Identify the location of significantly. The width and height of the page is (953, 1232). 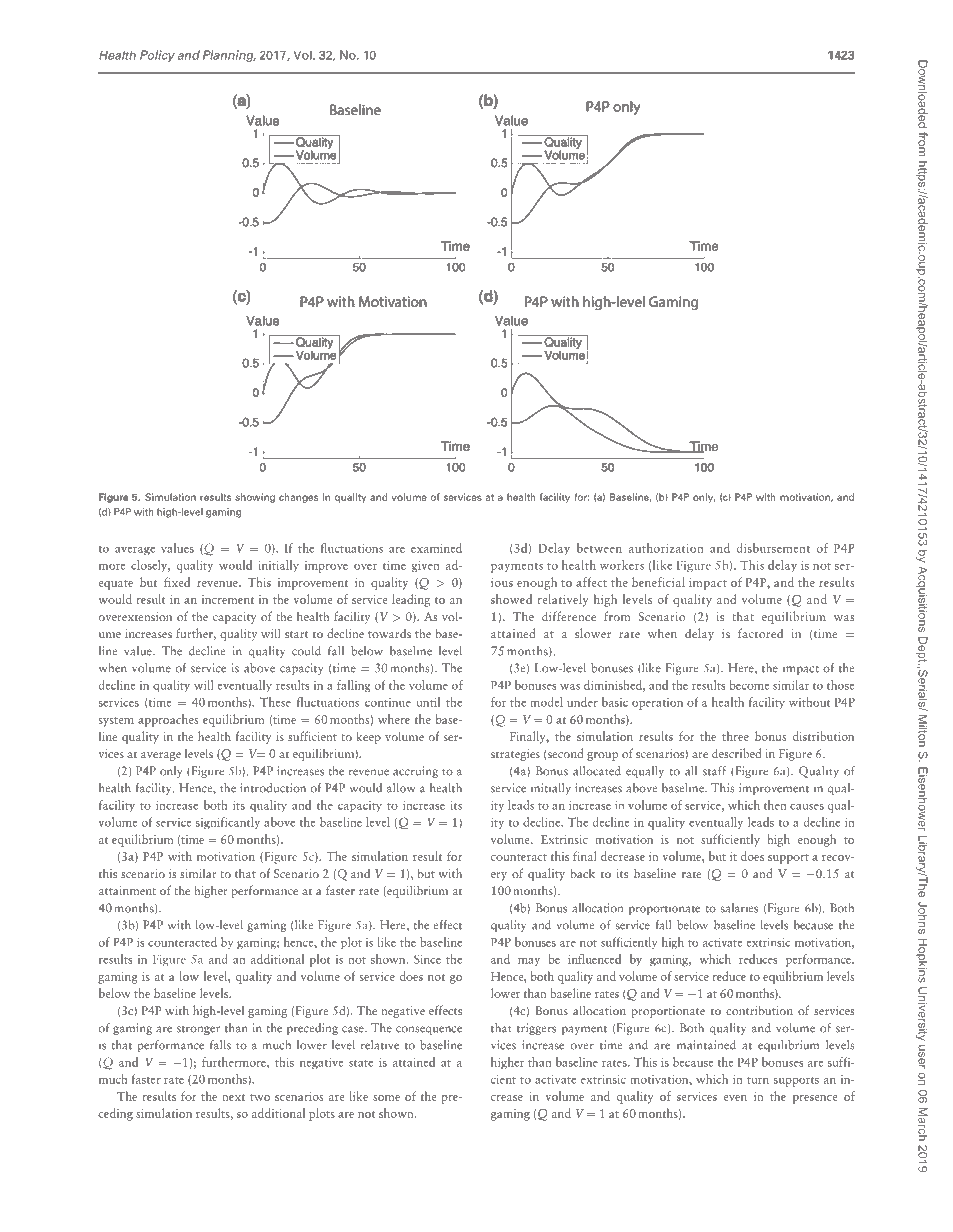
(228, 823).
